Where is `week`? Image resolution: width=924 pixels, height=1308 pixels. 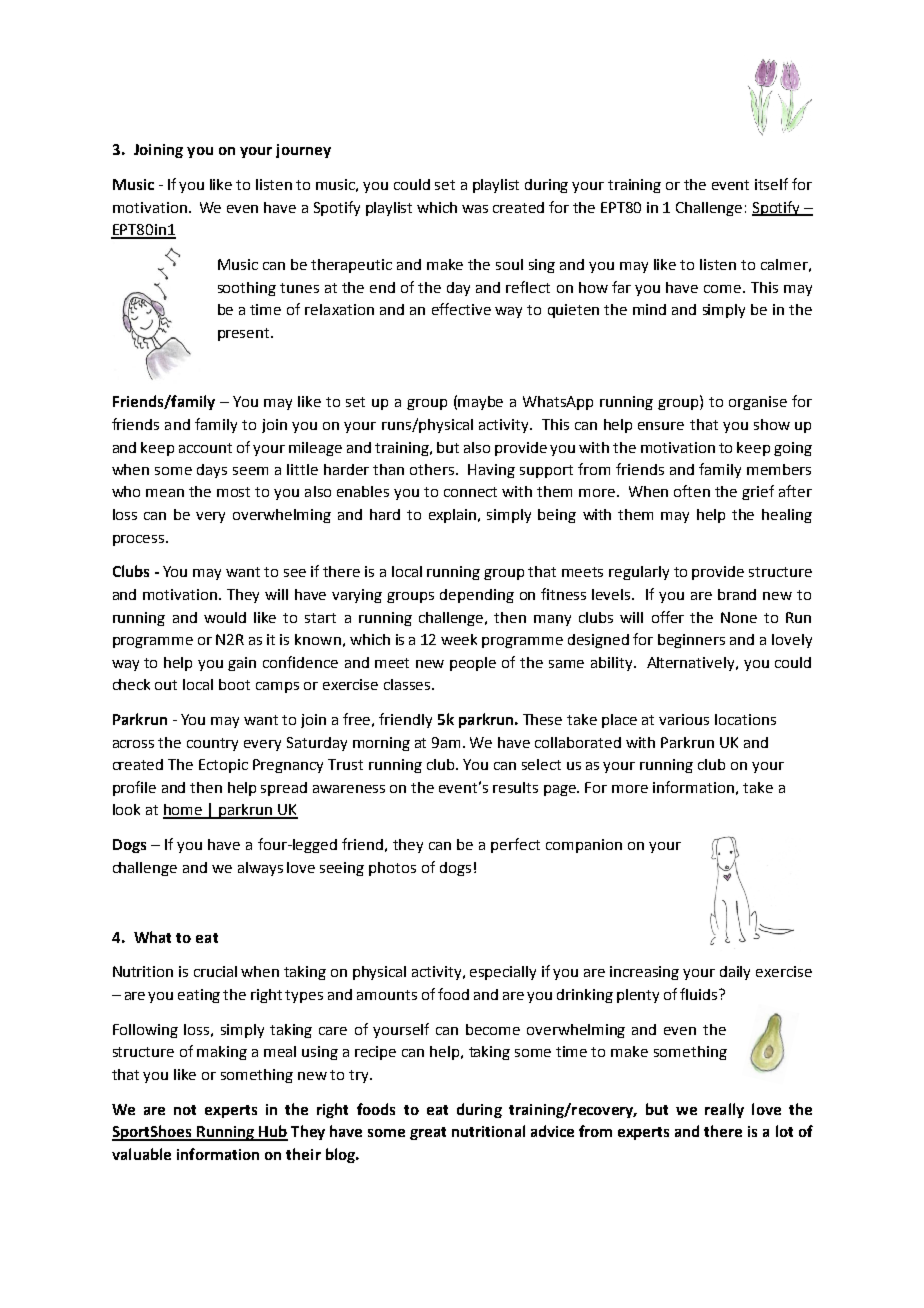
week is located at coordinates (459, 639).
